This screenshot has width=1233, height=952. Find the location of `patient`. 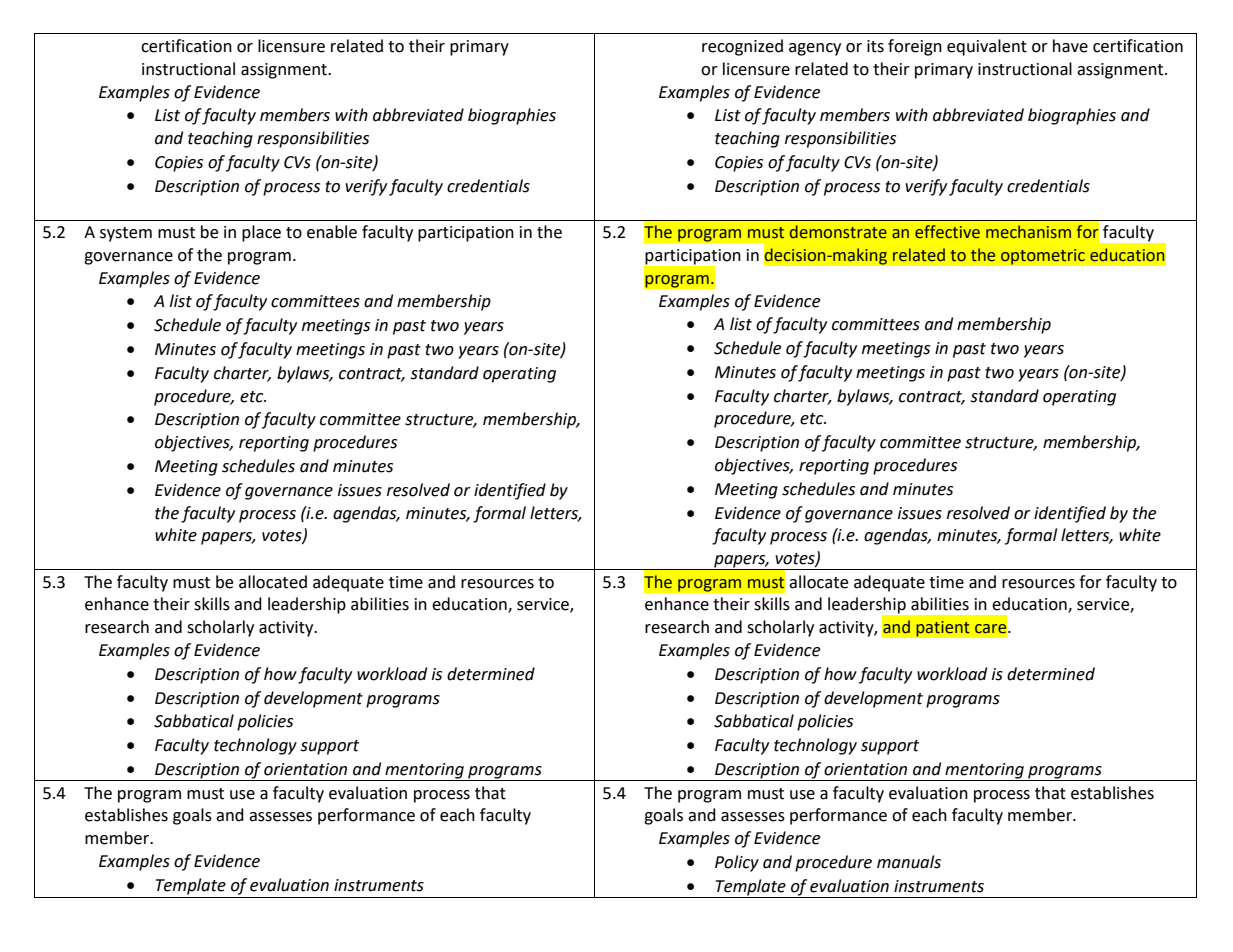

patient is located at coordinates (943, 629).
